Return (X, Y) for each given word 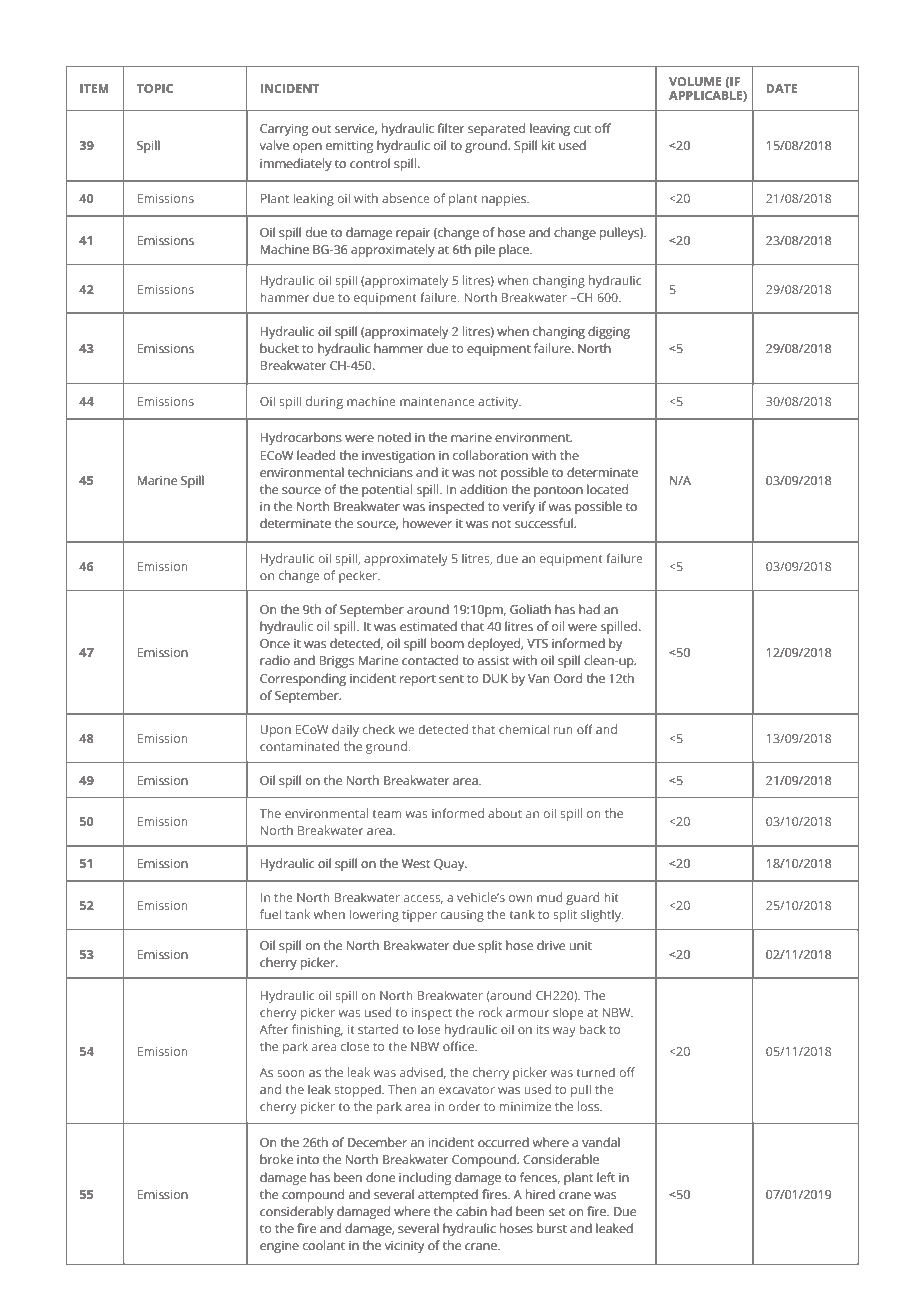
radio (275, 660)
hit (611, 897)
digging (609, 333)
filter (451, 128)
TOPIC (155, 88)
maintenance (437, 401)
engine (279, 1247)
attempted (448, 1196)
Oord (568, 678)
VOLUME (695, 81)
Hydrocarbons (301, 438)
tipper (419, 916)
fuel (270, 914)
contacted (430, 660)
